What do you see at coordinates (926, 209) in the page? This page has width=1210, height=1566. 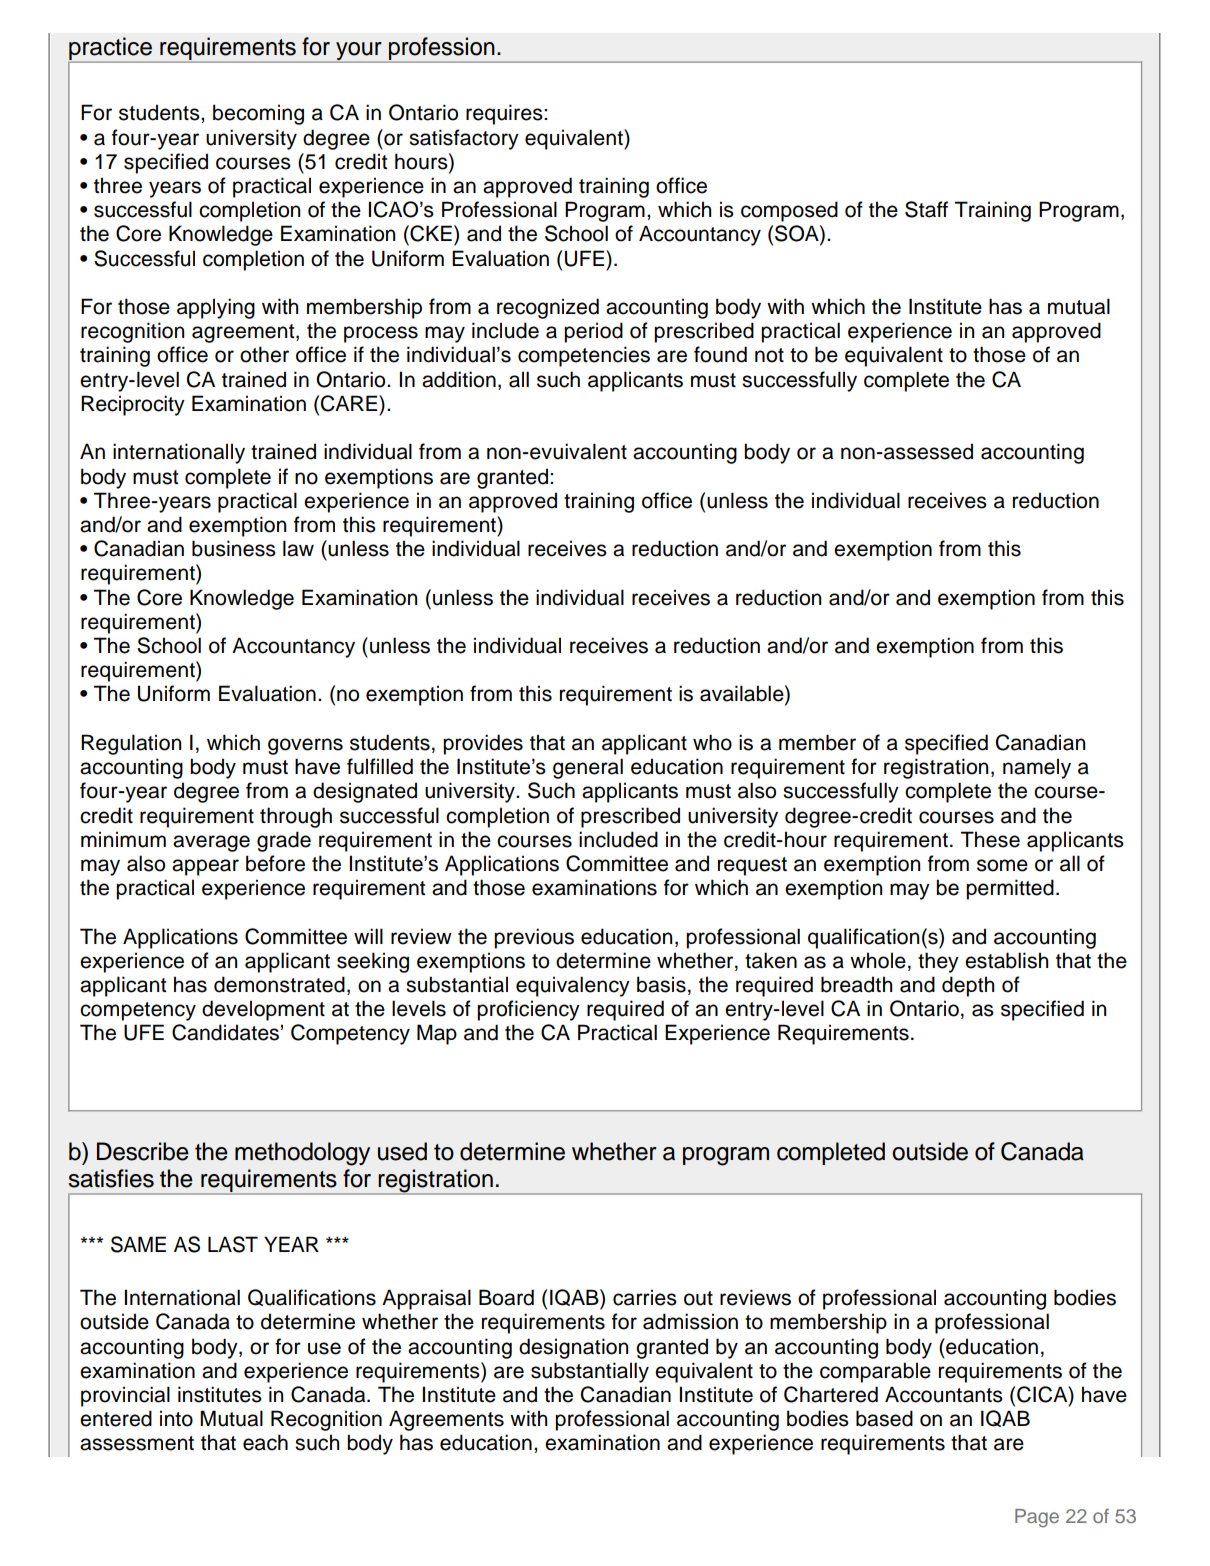 I see `Staff` at bounding box center [926, 209].
